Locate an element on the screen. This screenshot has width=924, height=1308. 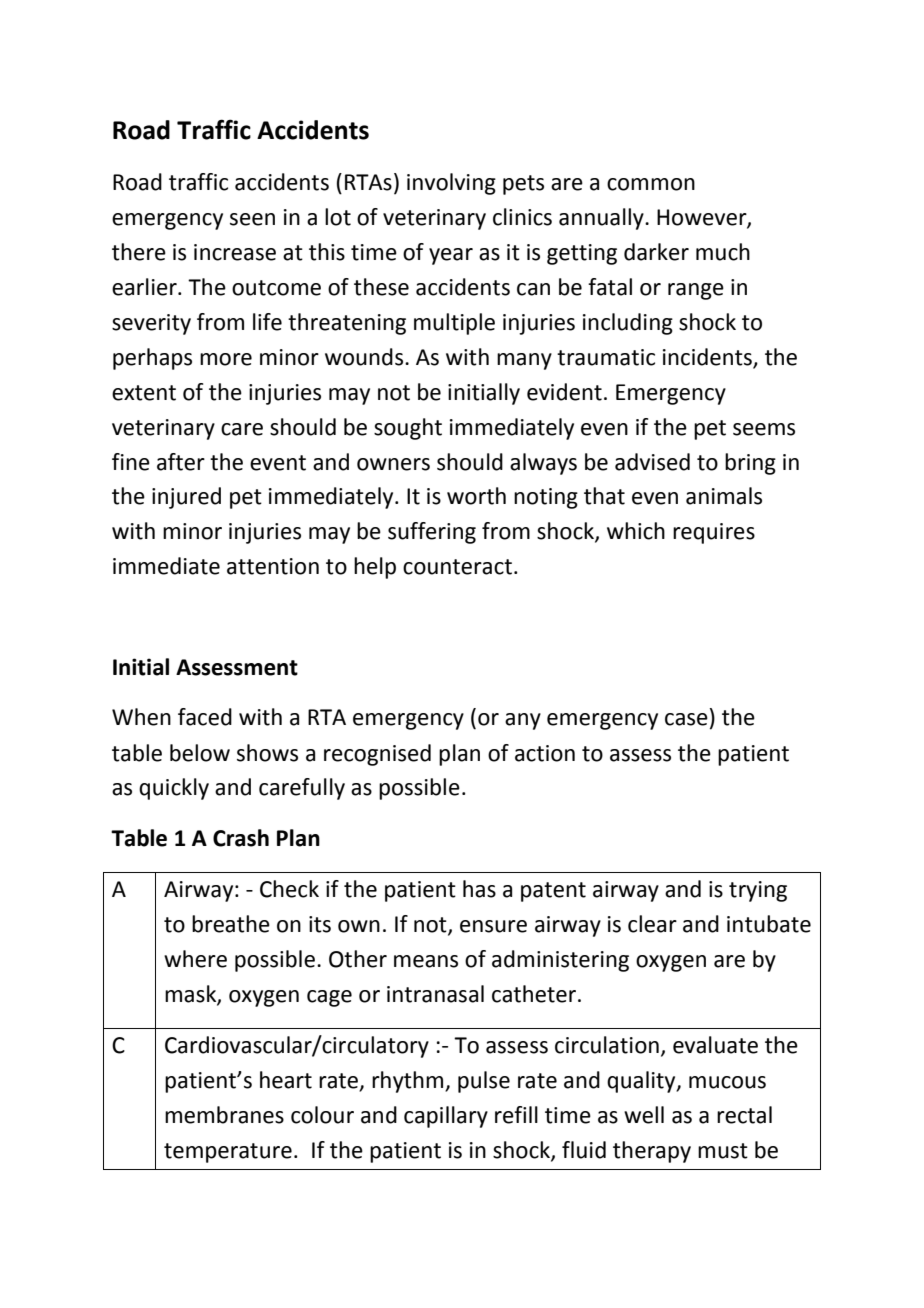
suffering is located at coordinates (432, 533).
